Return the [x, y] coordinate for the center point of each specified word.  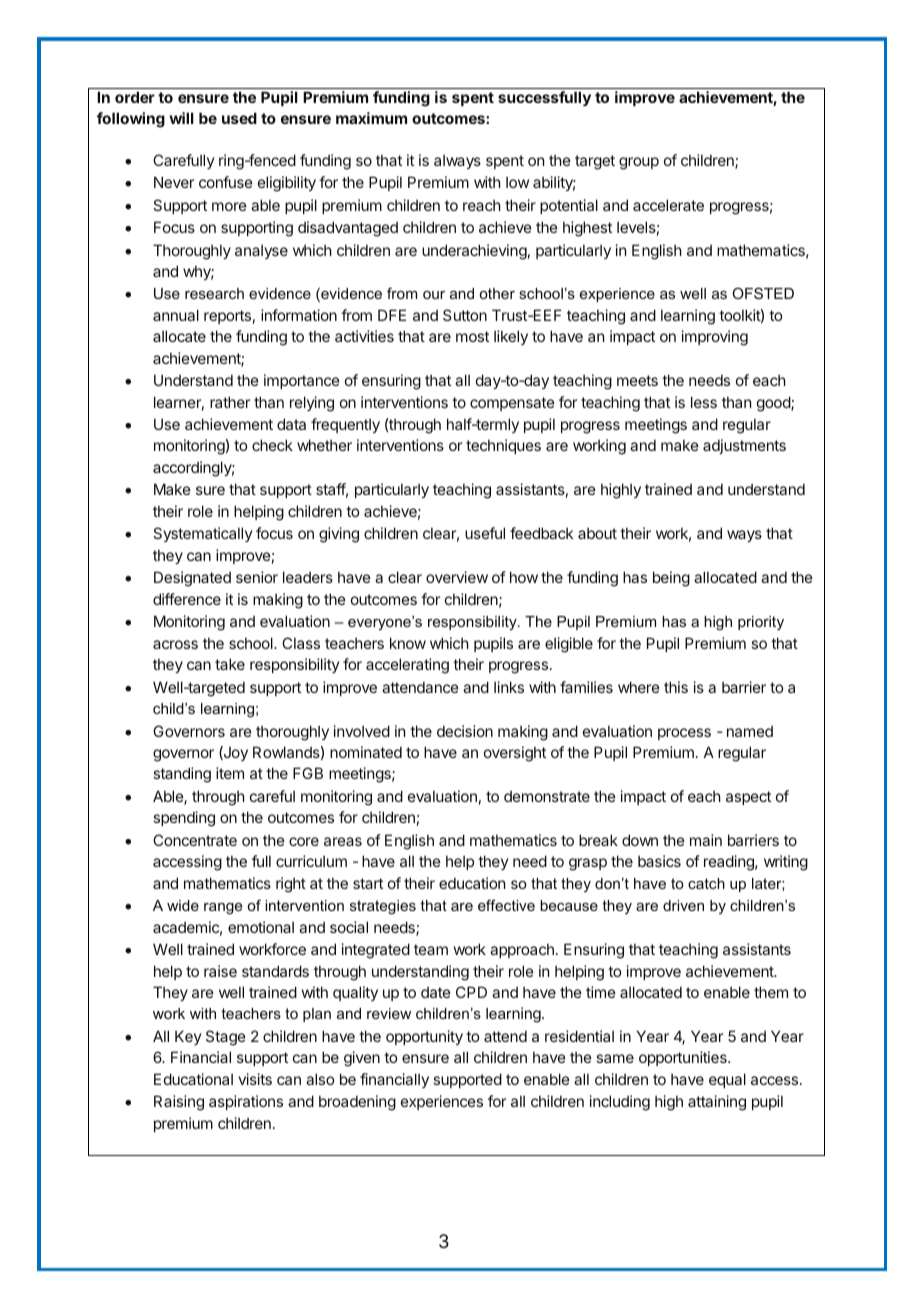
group [639, 163]
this [676, 687]
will [181, 118]
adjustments [744, 446]
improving [715, 338]
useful [485, 533]
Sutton [465, 315]
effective [506, 905]
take [230, 664]
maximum [371, 118]
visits [255, 1079]
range [223, 909]
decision [465, 731]
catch [706, 883]
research [214, 293]
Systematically [202, 534]
